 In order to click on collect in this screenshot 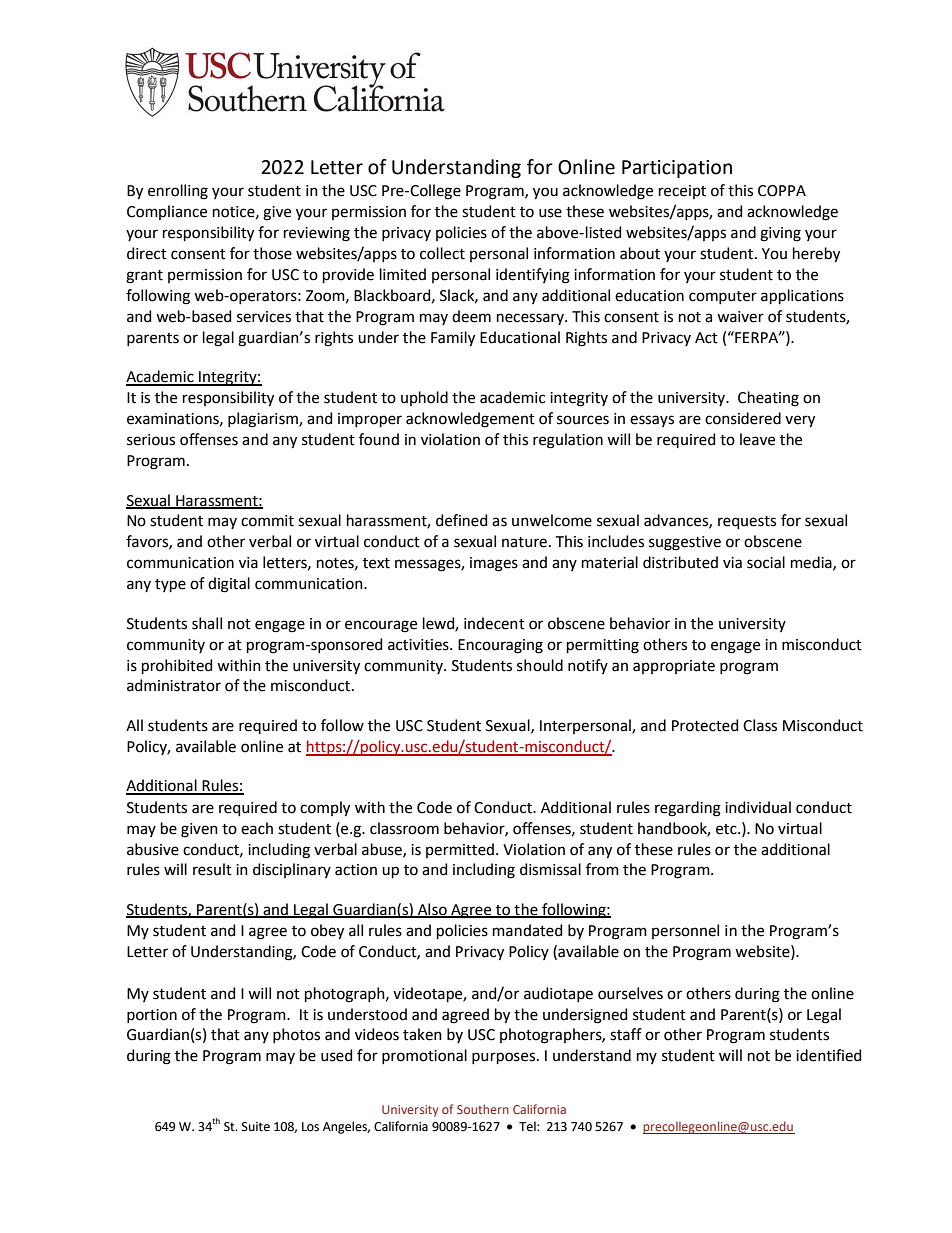, I will do `click(442, 253)`.
